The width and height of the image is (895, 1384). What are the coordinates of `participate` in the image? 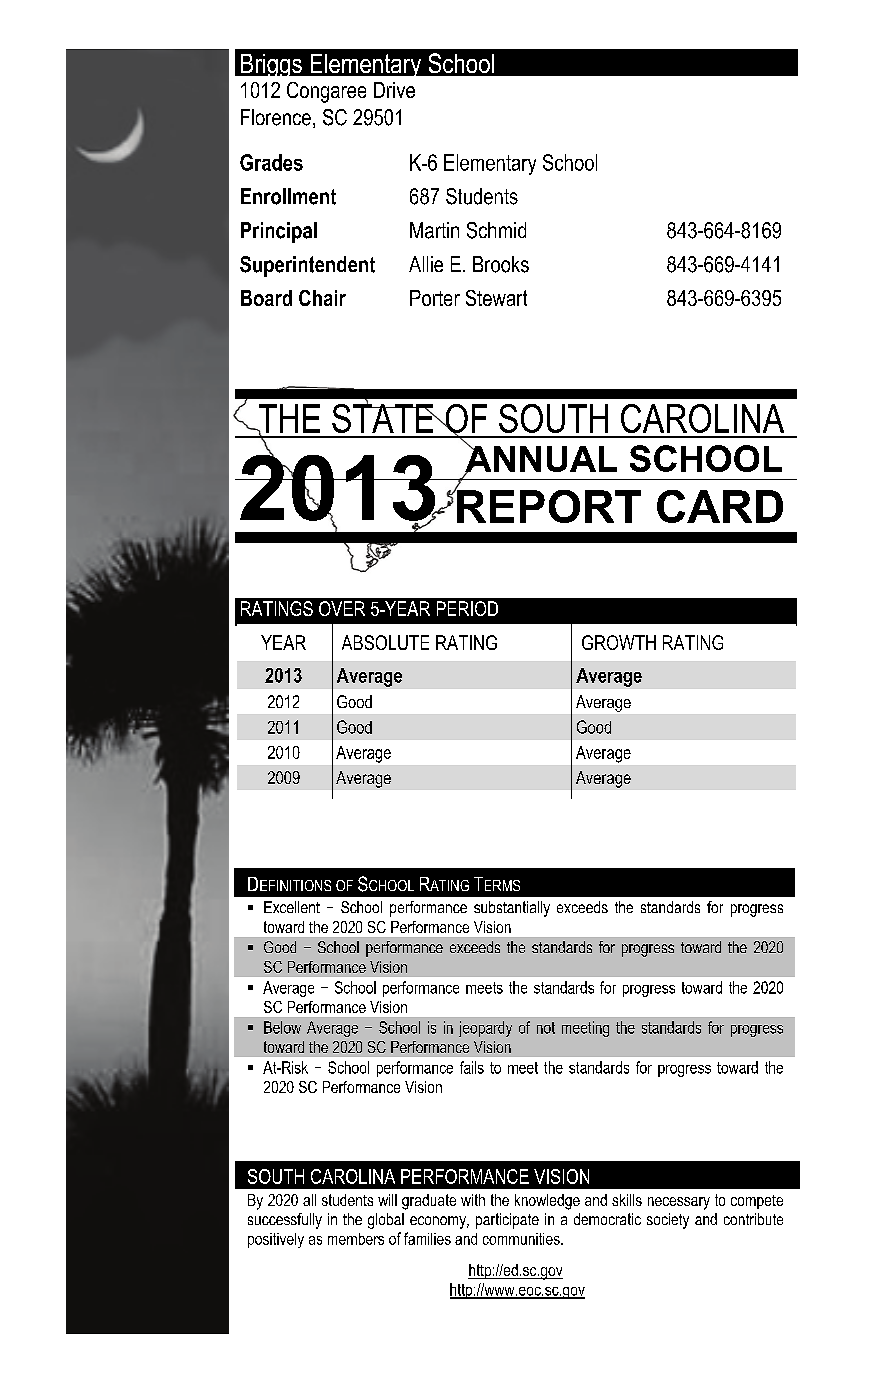 It's located at (507, 1221).
